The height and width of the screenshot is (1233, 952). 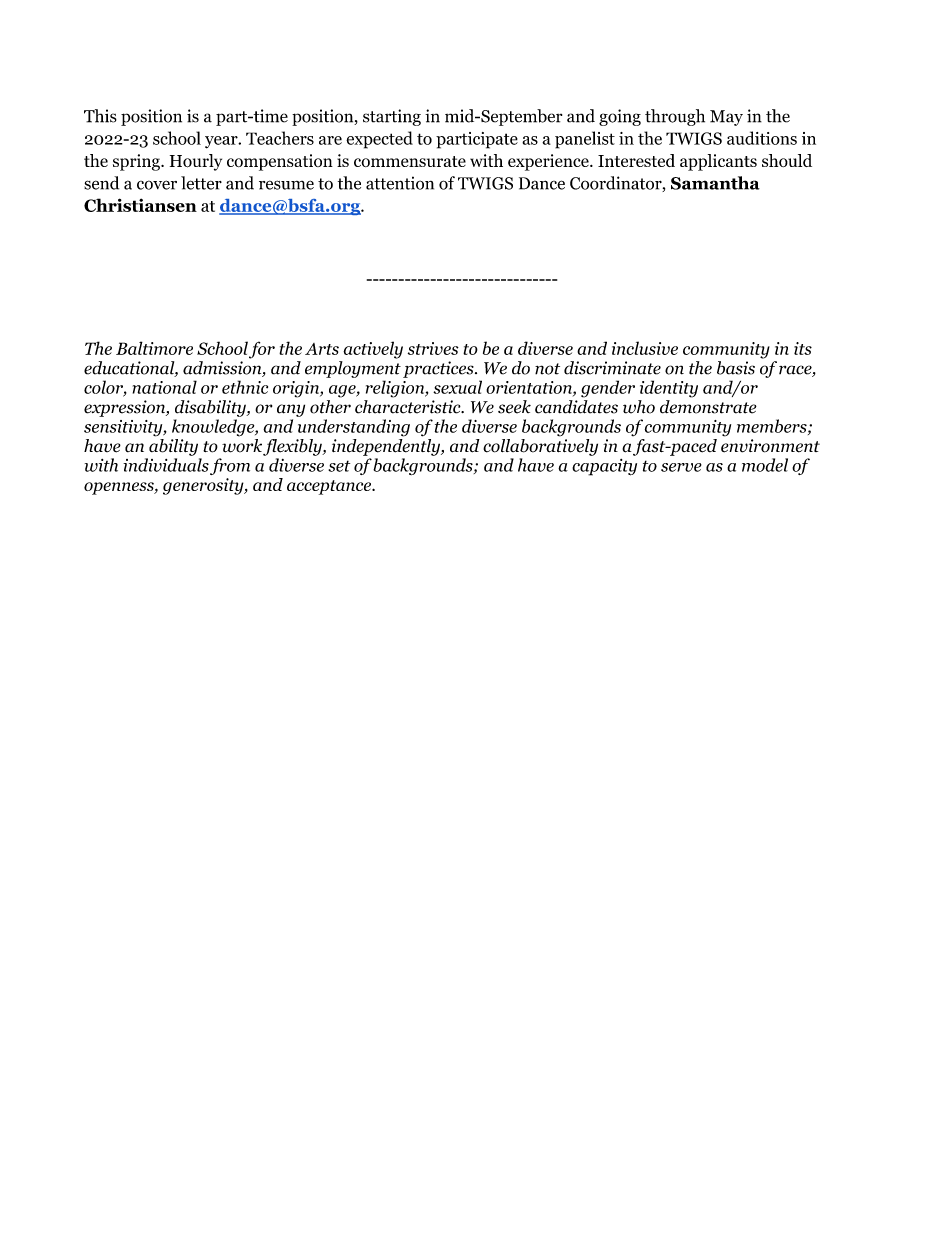 I want to click on Samantha, so click(x=715, y=183).
